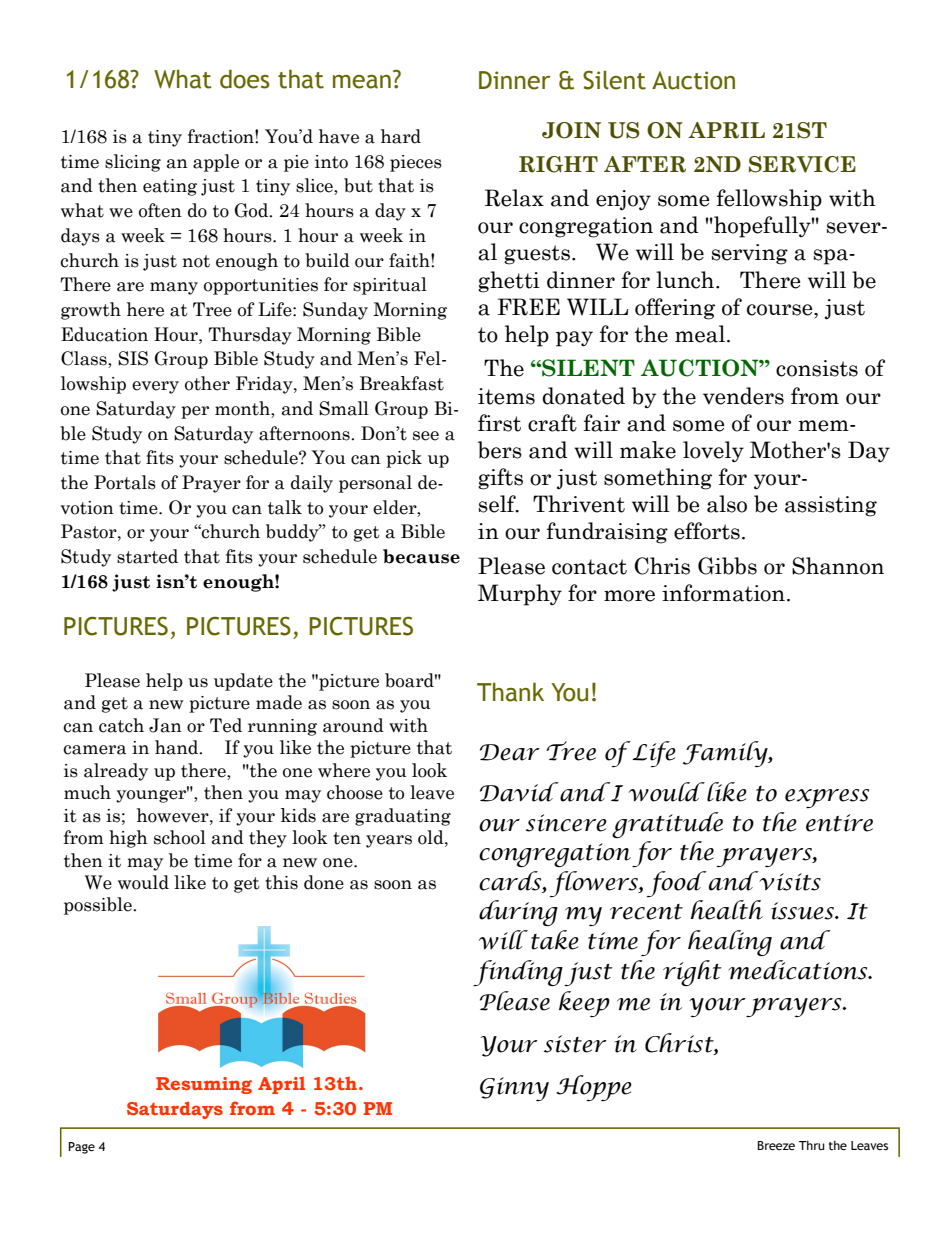 The width and height of the image is (952, 1233). What do you see at coordinates (812, 1145) in the image?
I see `Thru` at bounding box center [812, 1145].
